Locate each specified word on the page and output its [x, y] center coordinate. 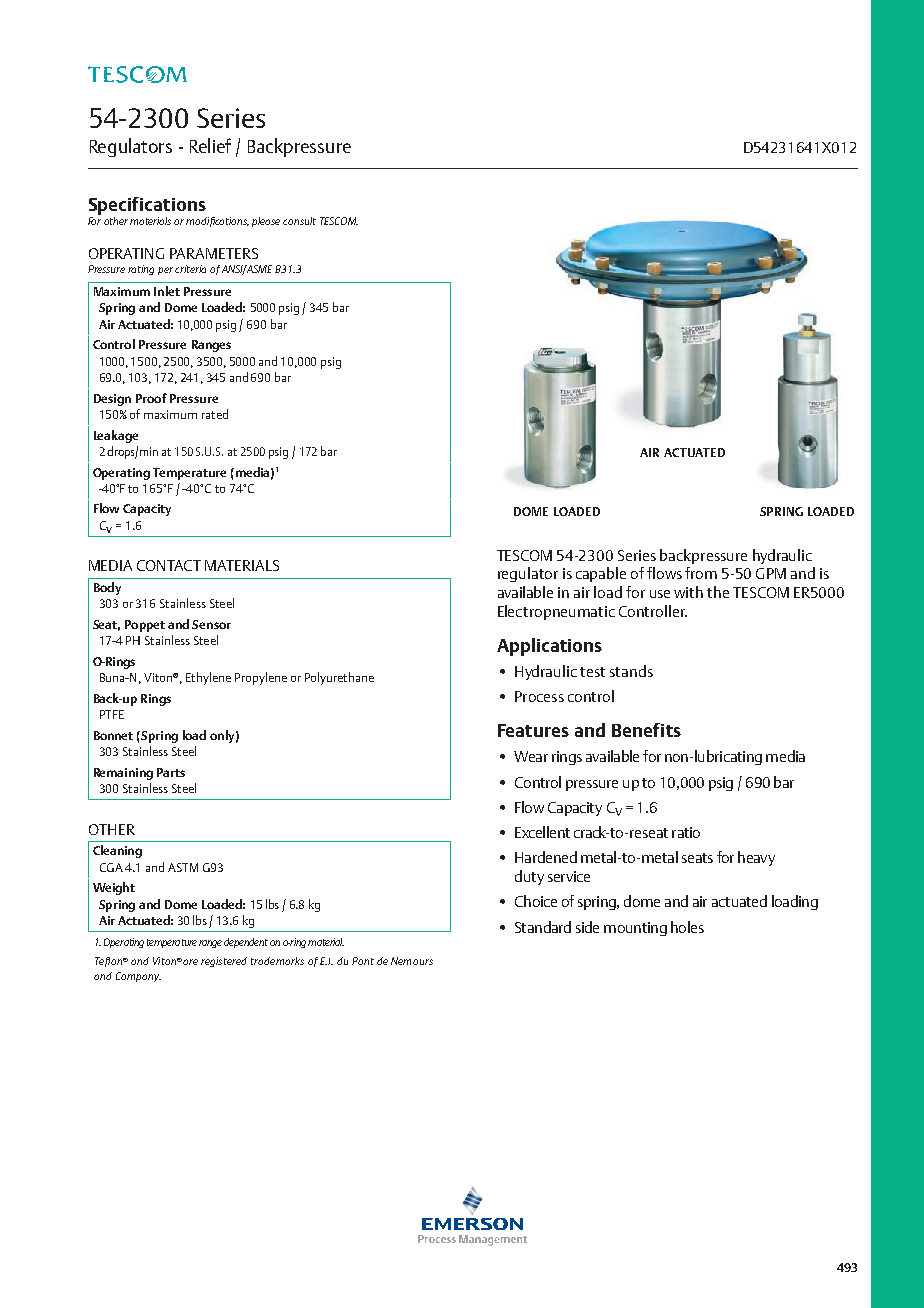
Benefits [646, 730]
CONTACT [169, 565]
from [701, 573]
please [266, 222]
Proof [151, 398]
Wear [531, 756]
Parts [171, 772]
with [688, 592]
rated [215, 414]
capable [601, 574]
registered [224, 962]
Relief [210, 145]
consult [299, 221]
